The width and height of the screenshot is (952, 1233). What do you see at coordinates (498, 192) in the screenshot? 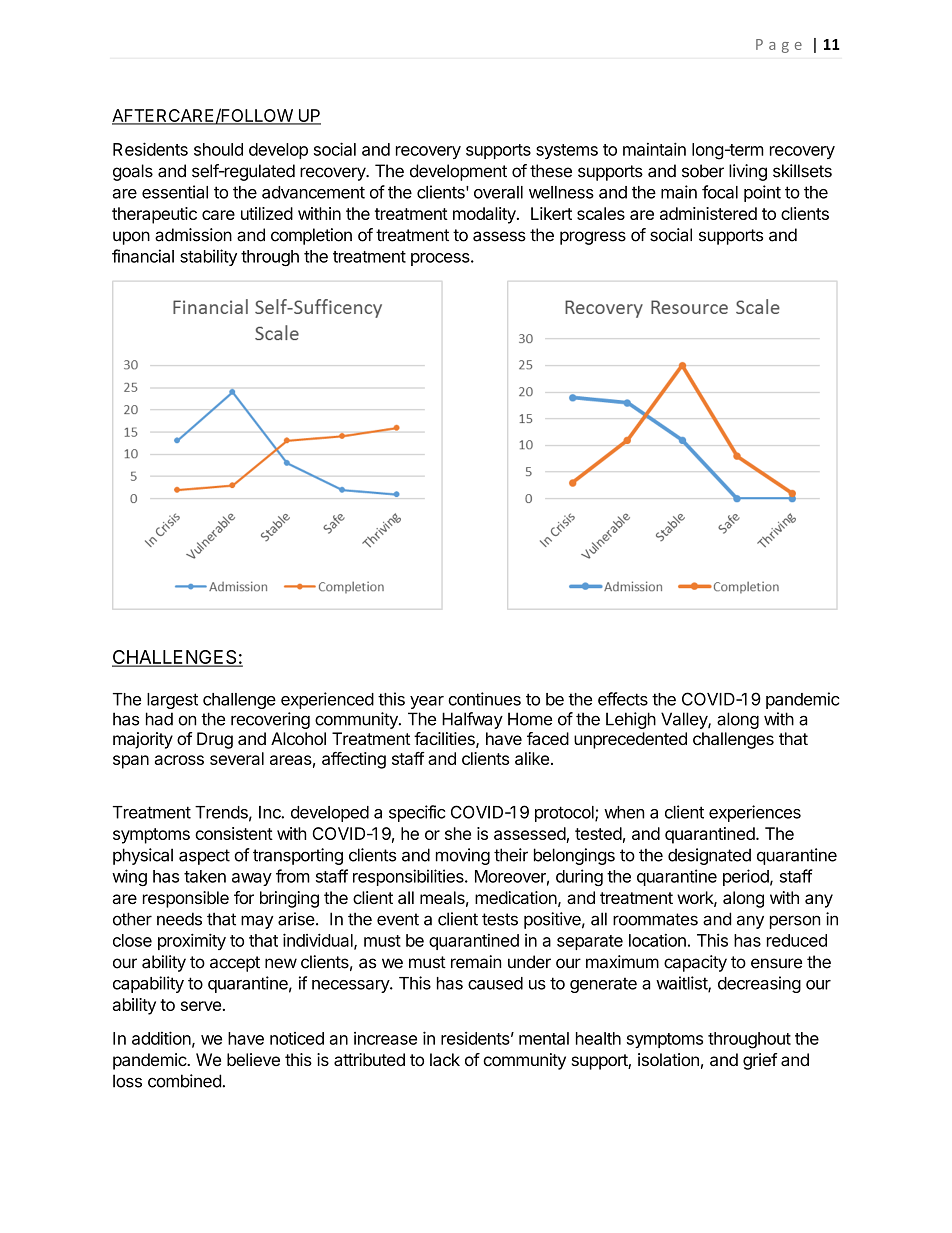
I see `overall` at bounding box center [498, 192].
